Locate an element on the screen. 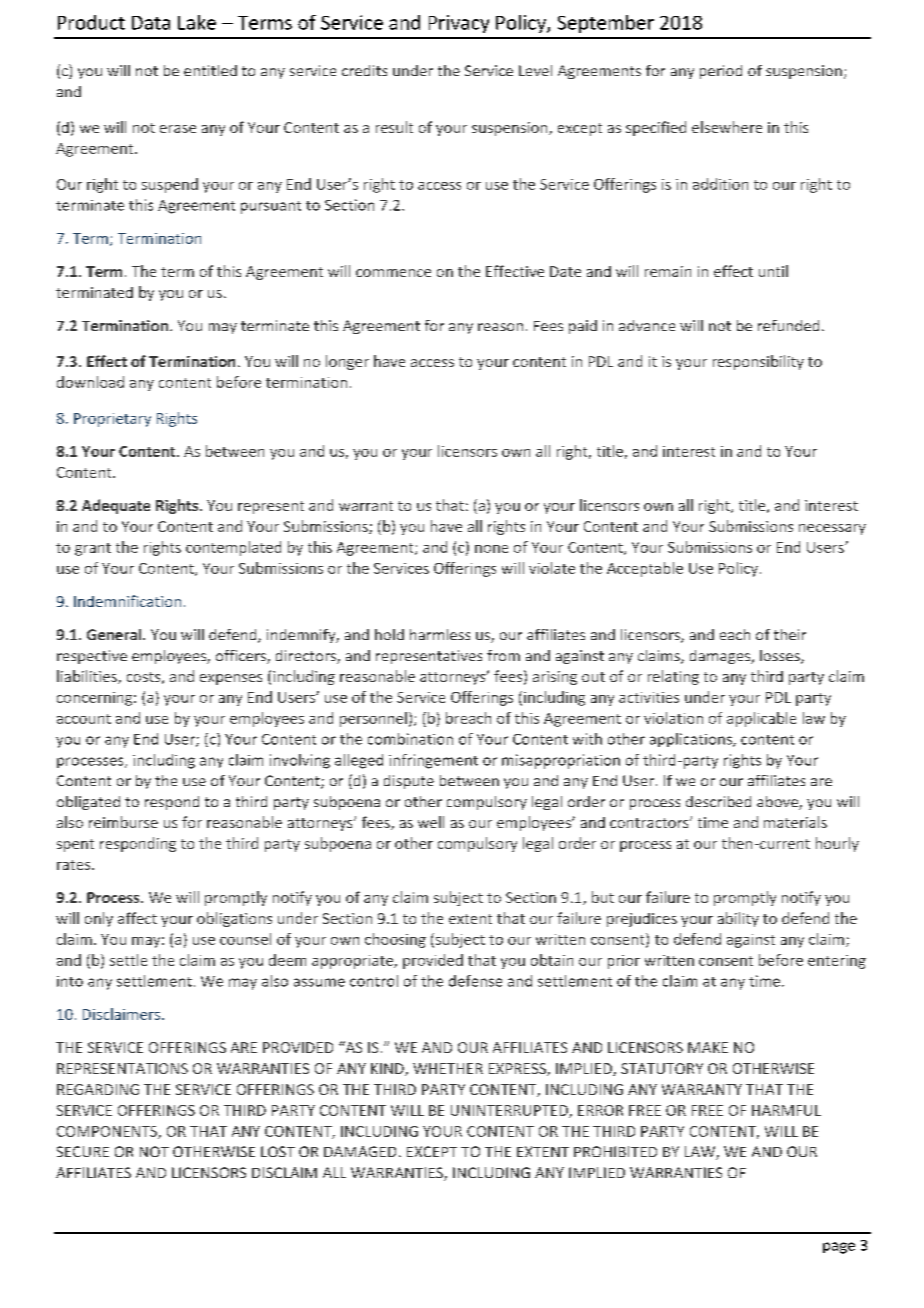 Image resolution: width=924 pixels, height=1308 pixels. period is located at coordinates (721, 72).
